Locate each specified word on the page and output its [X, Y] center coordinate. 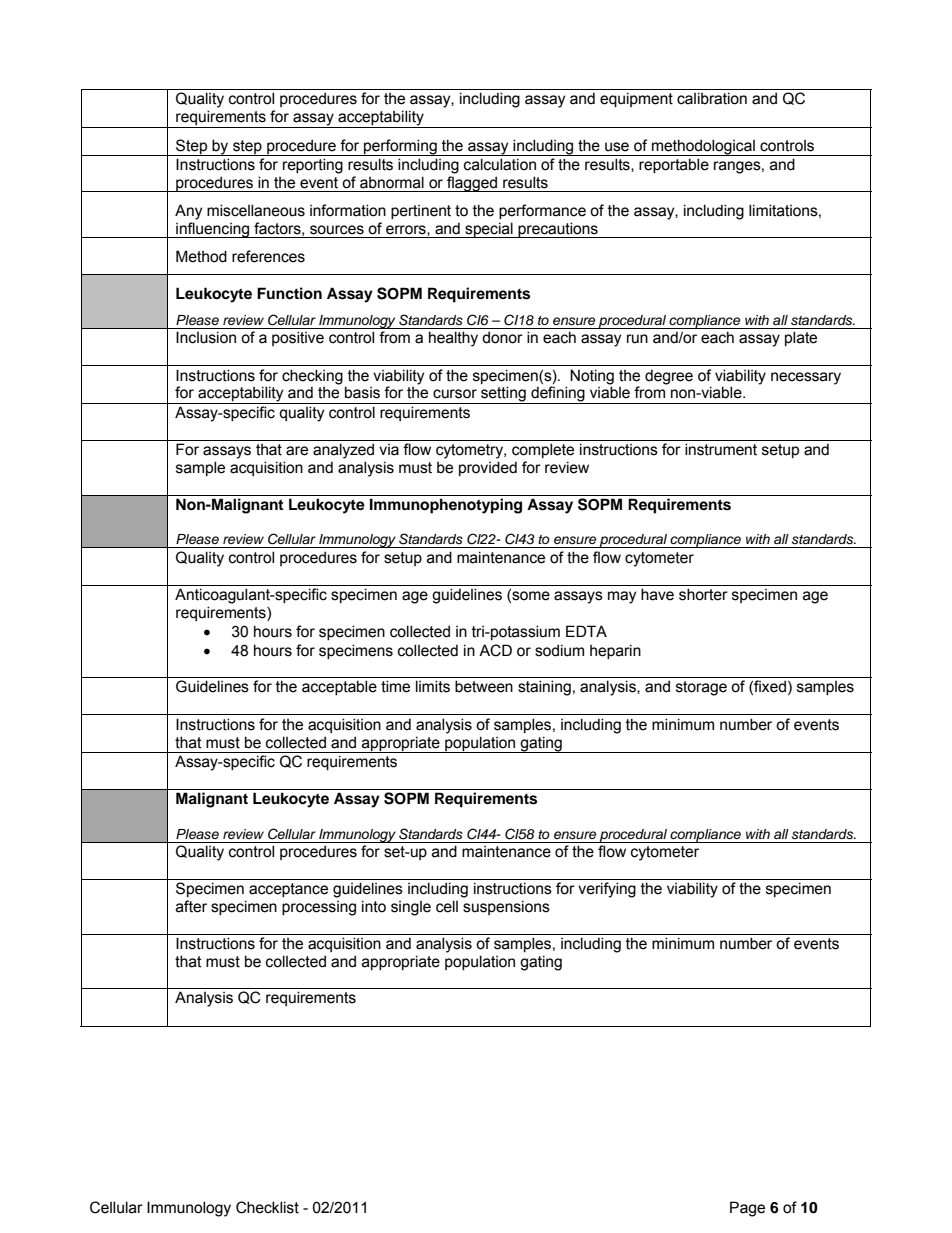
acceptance [288, 890]
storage [701, 688]
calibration [712, 98]
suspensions [506, 907]
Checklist [267, 1207]
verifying [607, 890]
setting [503, 395]
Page [747, 1209]
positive [298, 338]
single [411, 908]
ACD [495, 650]
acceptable [339, 687]
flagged [472, 184]
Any [188, 212]
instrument [721, 449]
